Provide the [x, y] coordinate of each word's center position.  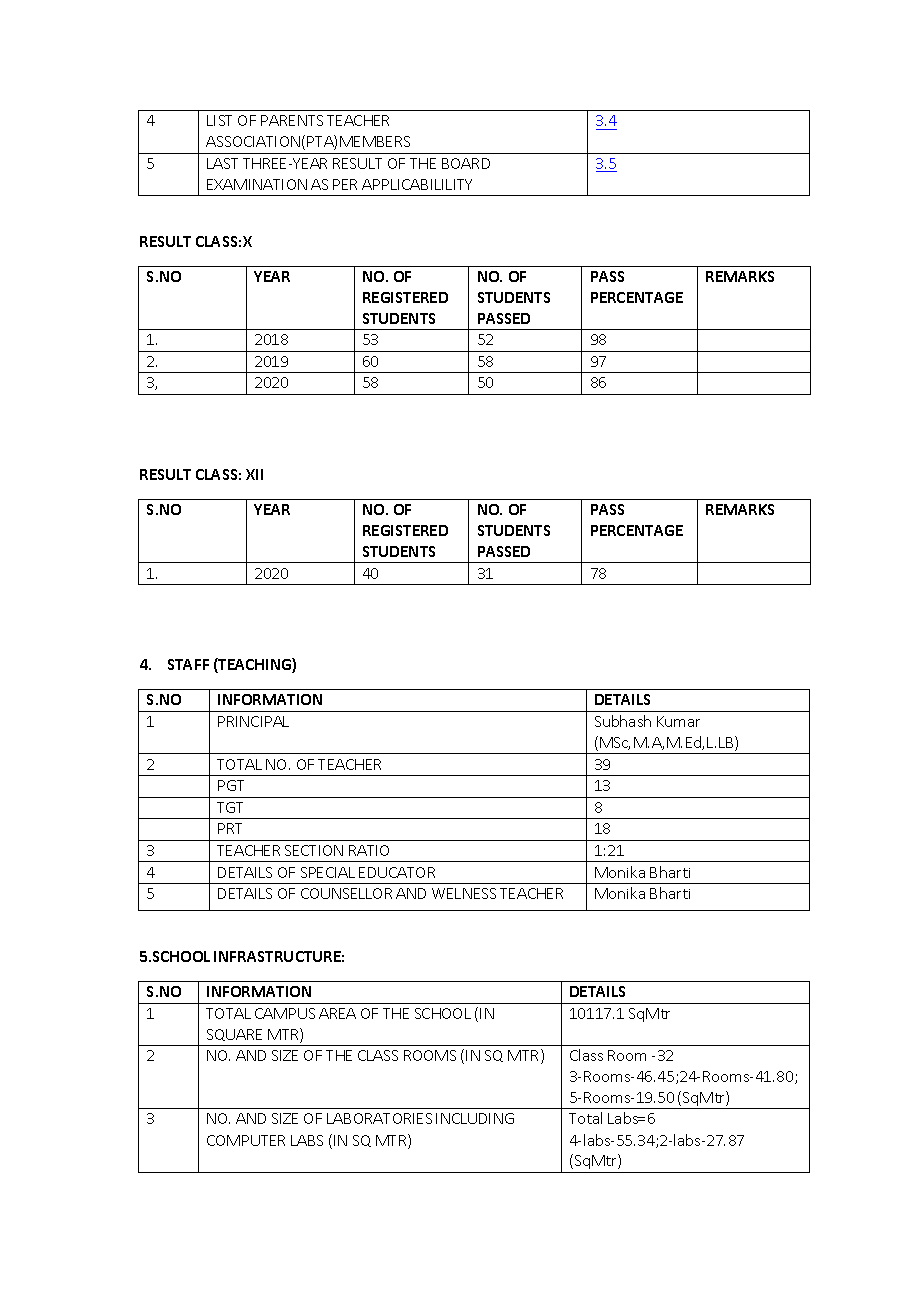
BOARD [466, 163]
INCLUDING [475, 1118]
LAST [222, 163]
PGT [231, 785]
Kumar [678, 721]
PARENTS [292, 120]
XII [254, 474]
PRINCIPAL [253, 721]
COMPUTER [246, 1140]
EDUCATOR [397, 872]
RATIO [369, 850]
